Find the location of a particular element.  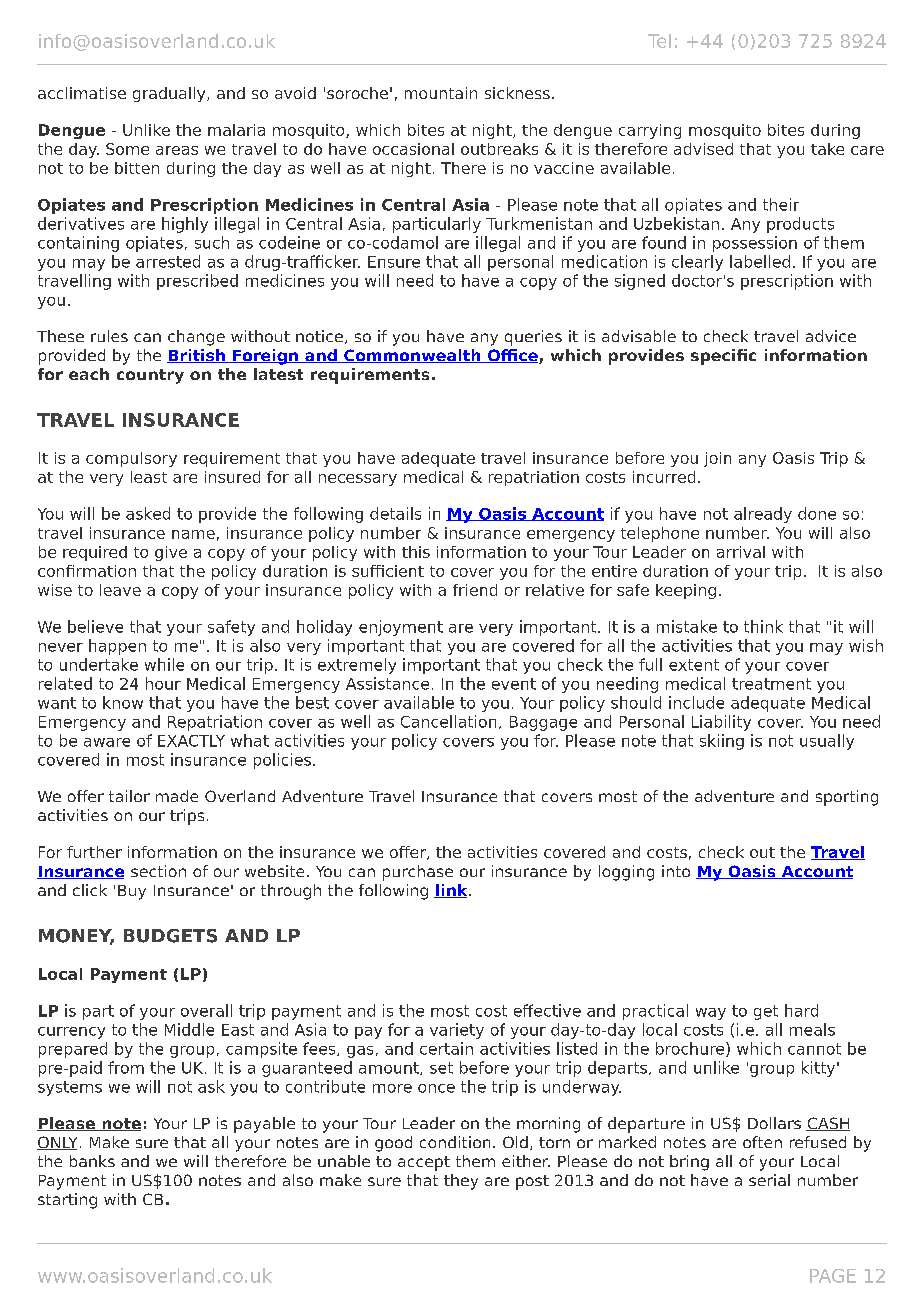

BUDGETS is located at coordinates (170, 936).
